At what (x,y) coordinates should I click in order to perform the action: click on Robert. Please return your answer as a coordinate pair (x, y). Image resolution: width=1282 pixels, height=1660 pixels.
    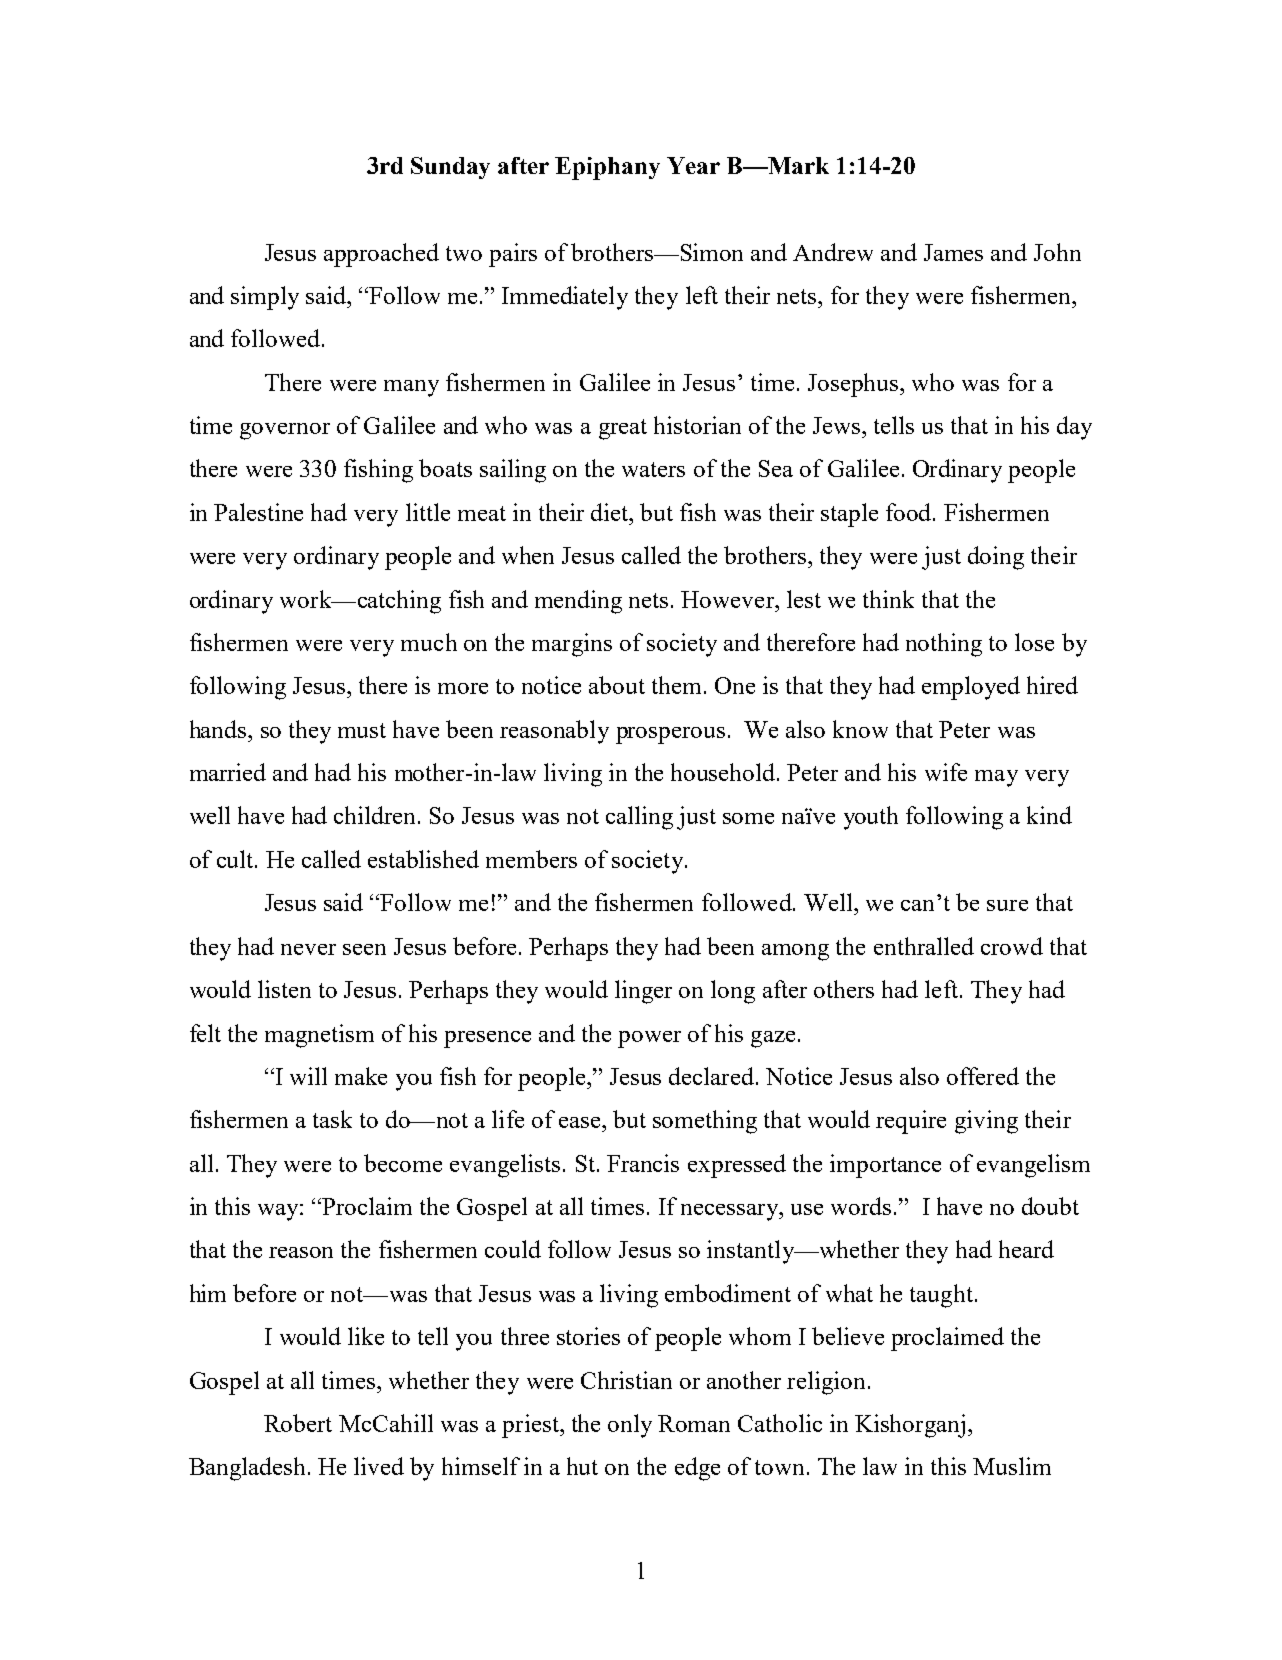
    Looking at the image, I should click on (298, 1423).
